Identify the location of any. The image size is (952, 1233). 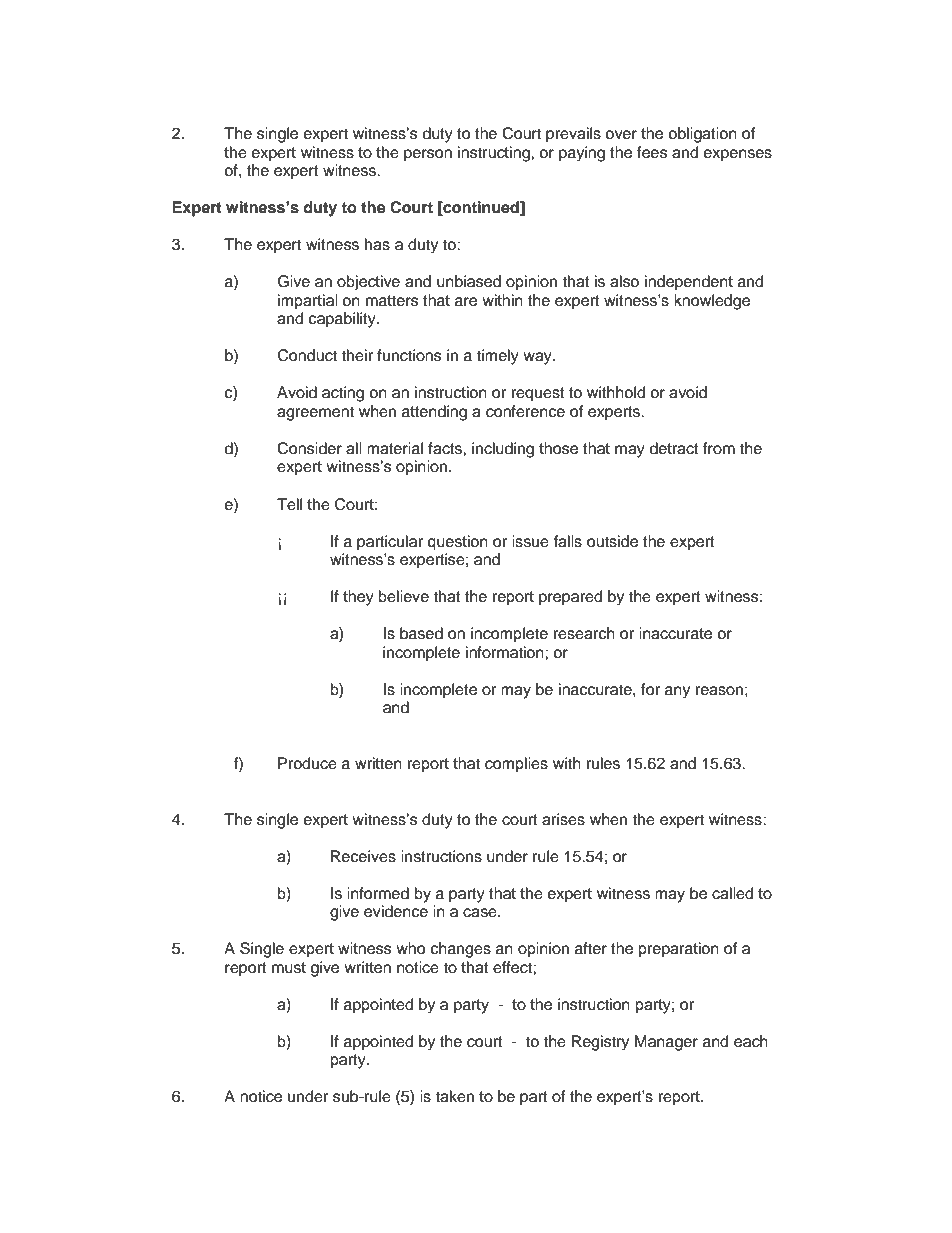
(677, 692).
